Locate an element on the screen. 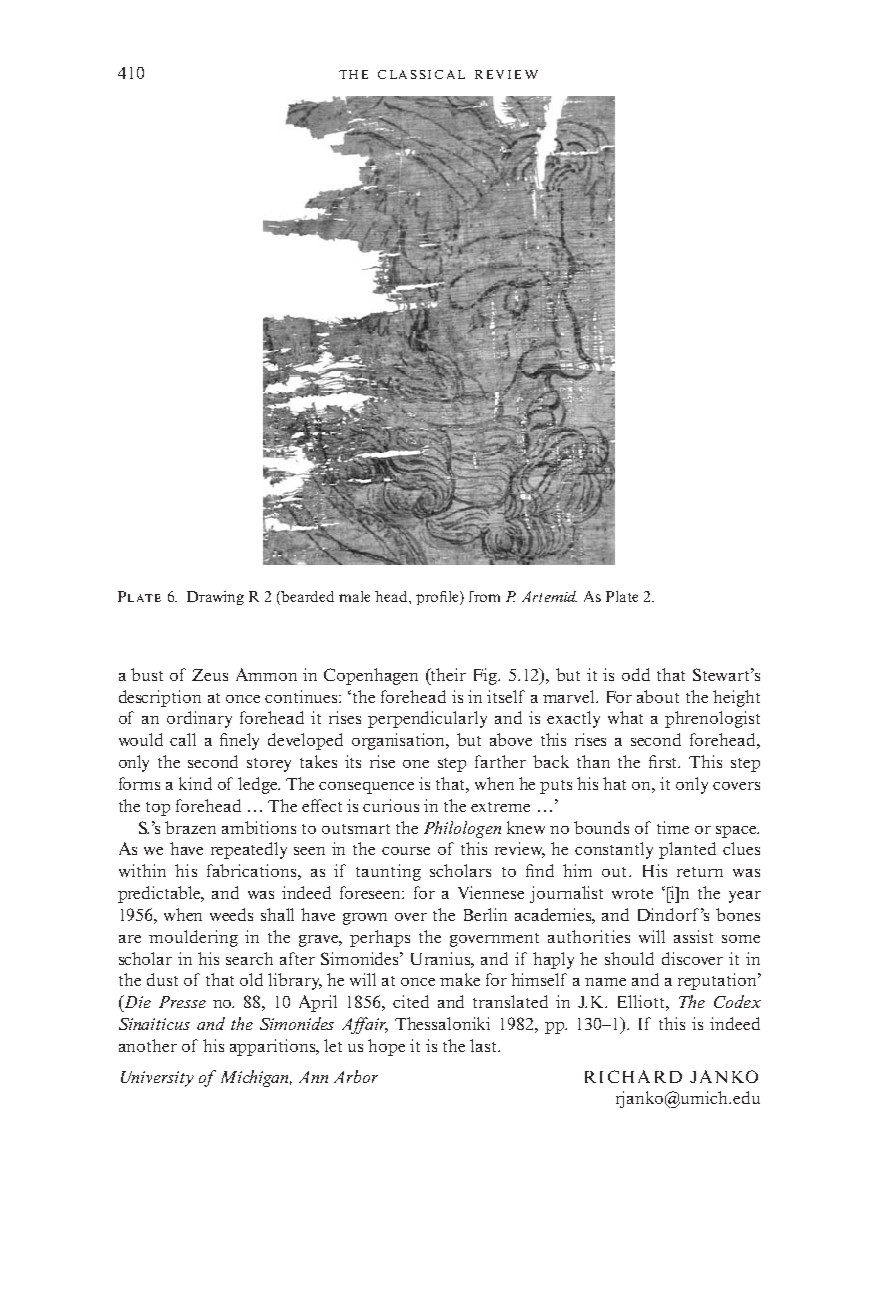 This screenshot has height=1316, width=877. Drawing is located at coordinates (215, 598).
